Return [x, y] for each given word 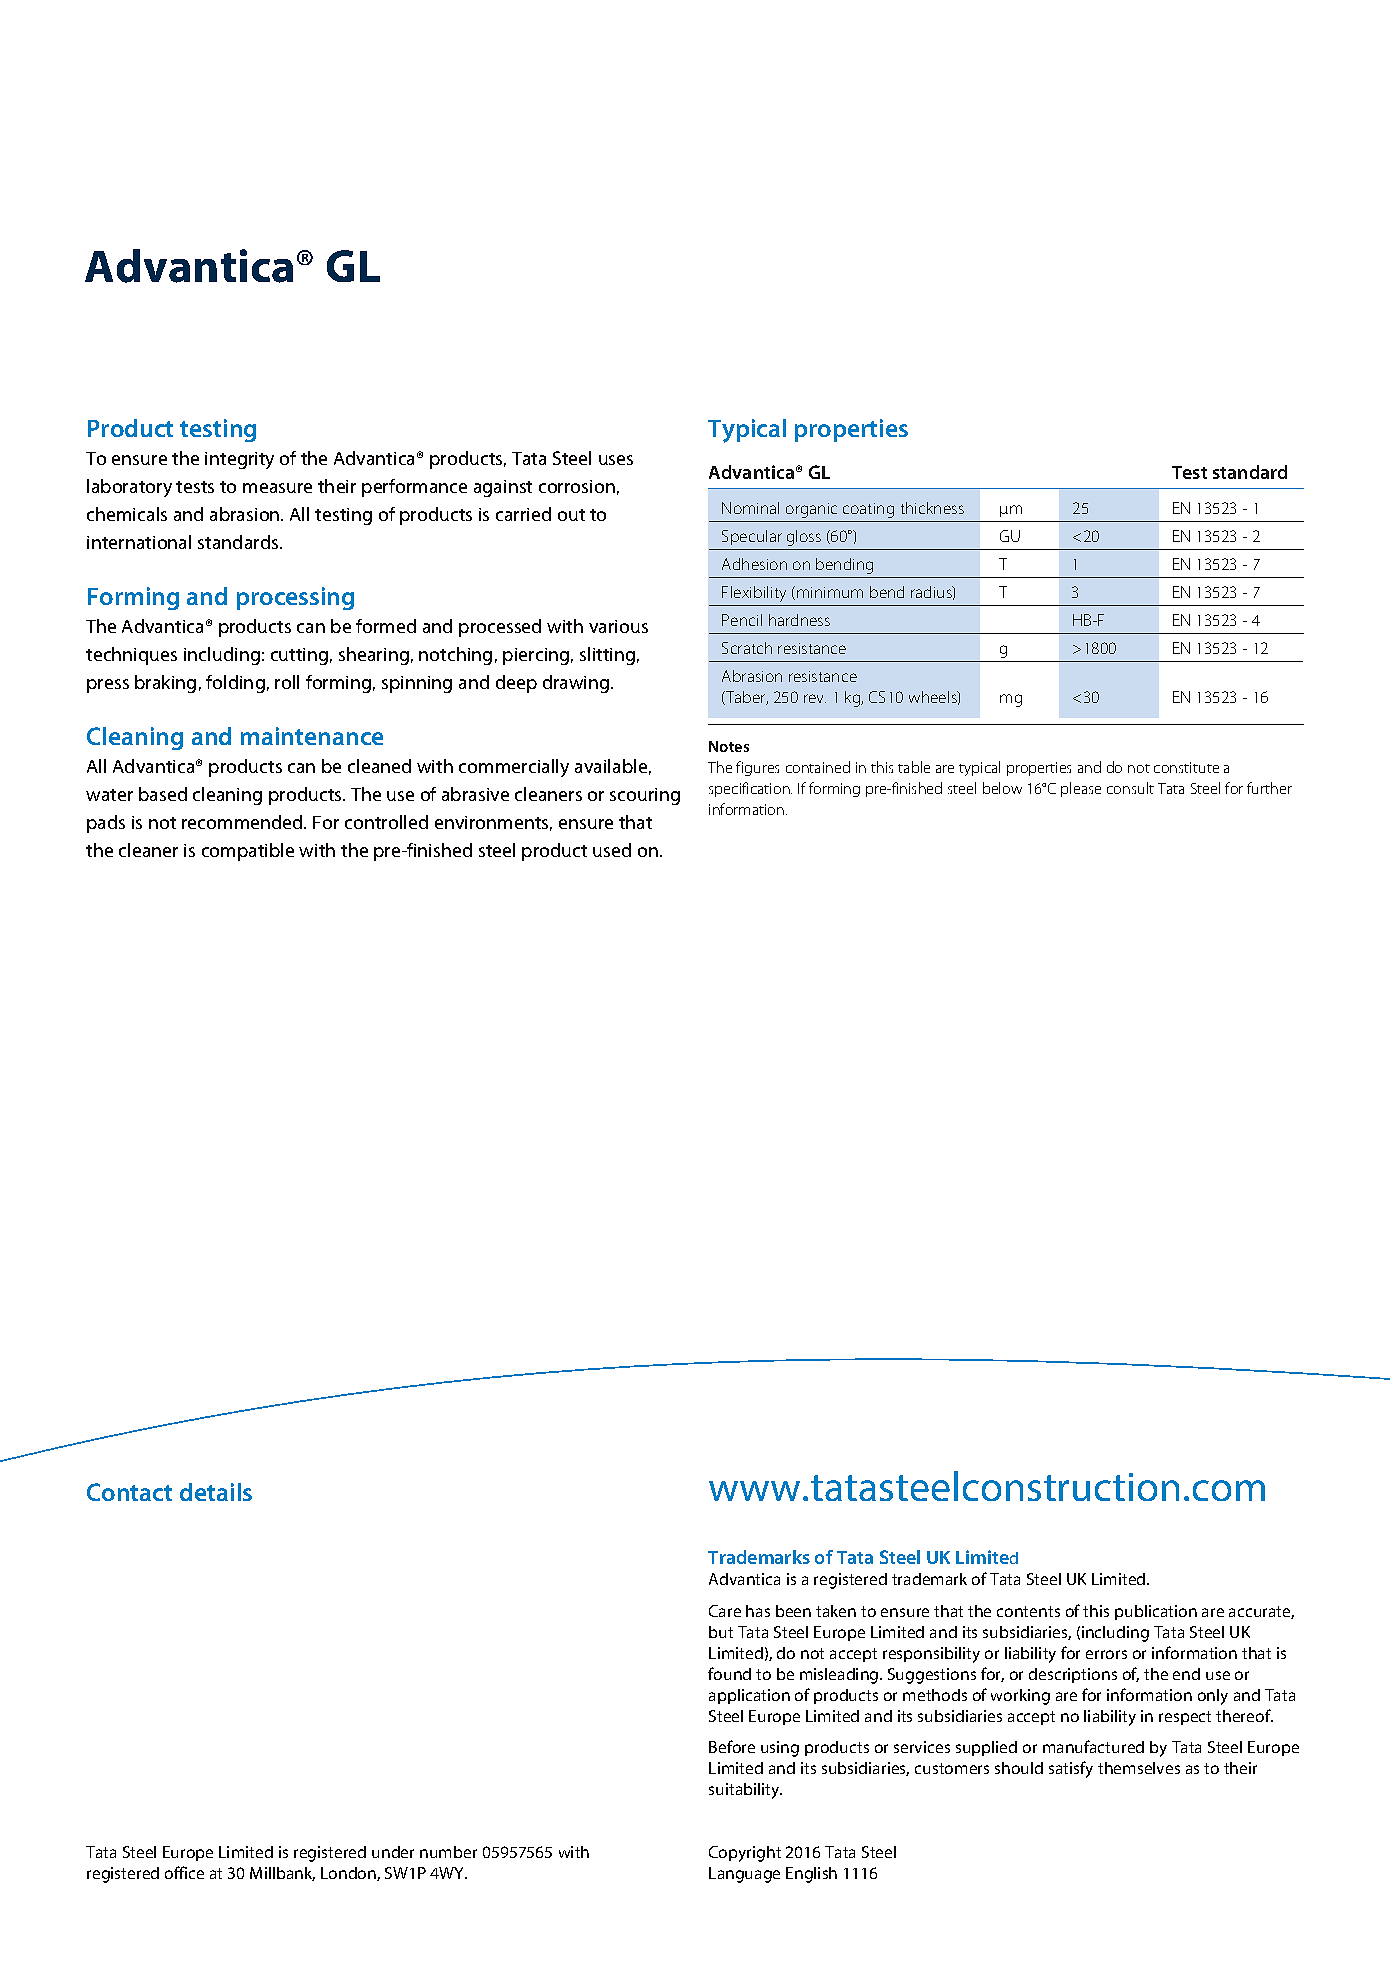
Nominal [750, 508]
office [184, 1872]
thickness [932, 508]
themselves [1139, 1768]
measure [277, 488]
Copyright [745, 1854]
